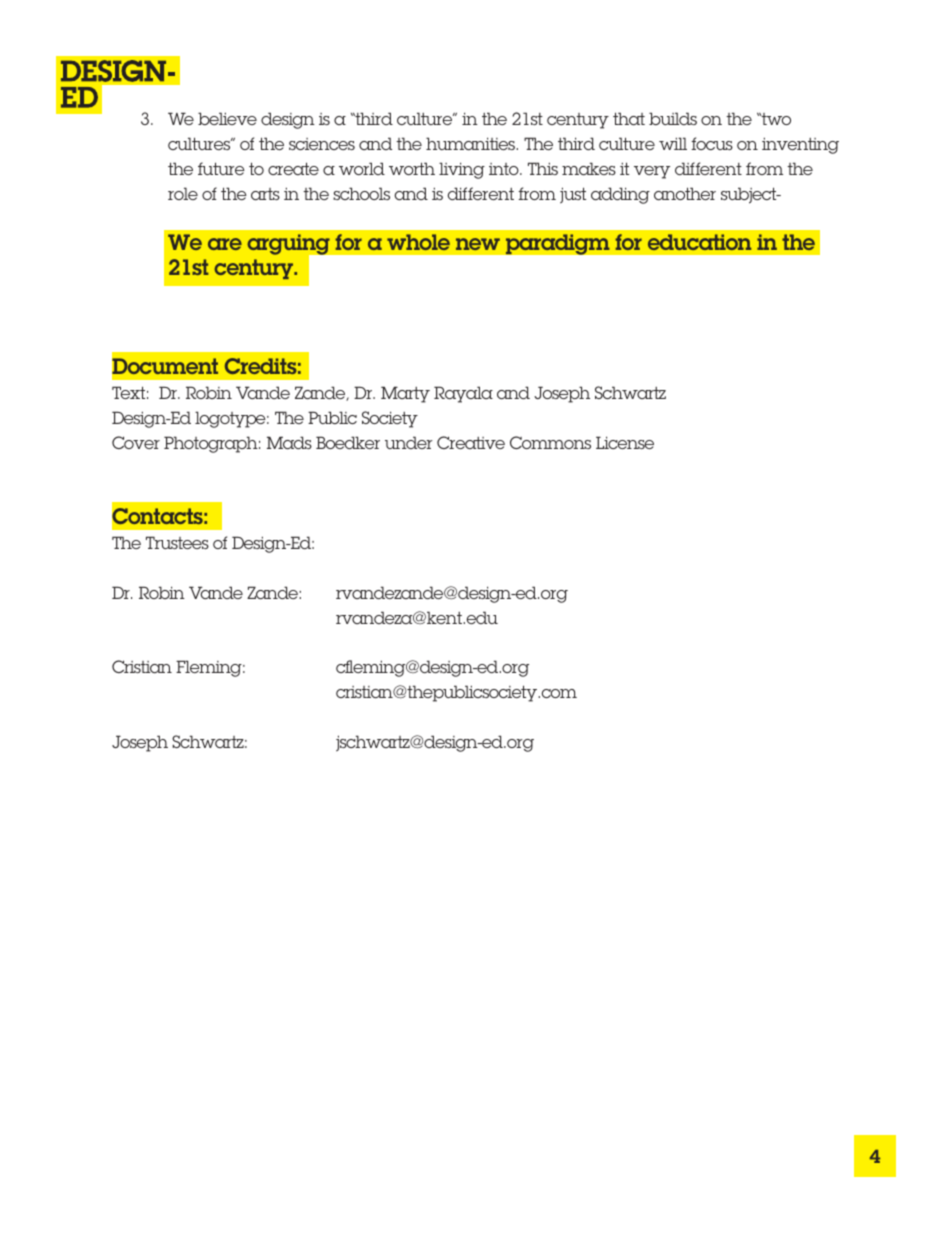  Describe the element at coordinates (471, 442) in the screenshot. I see `Creative` at that location.
